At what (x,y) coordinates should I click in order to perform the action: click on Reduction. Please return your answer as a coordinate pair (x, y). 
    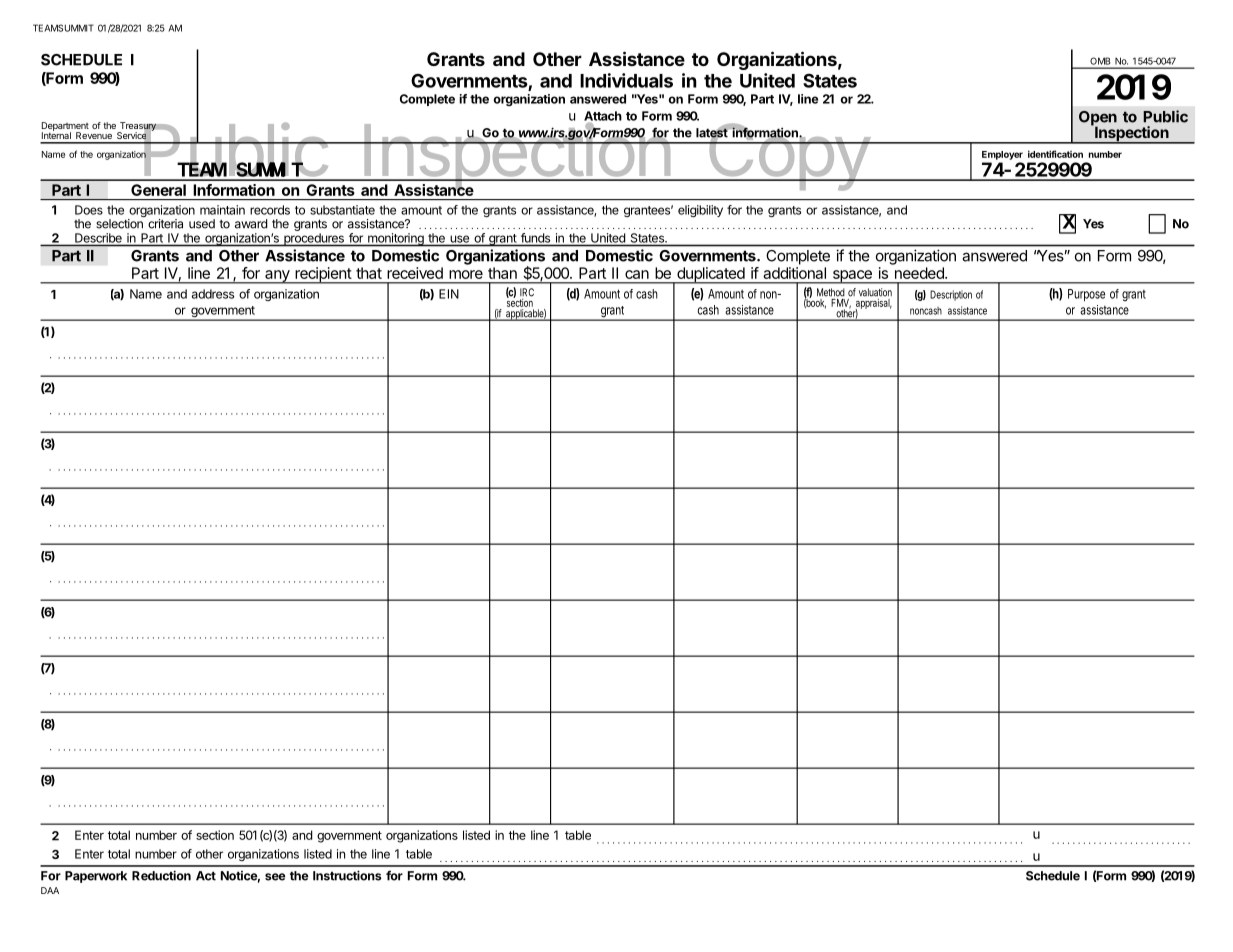
    Looking at the image, I should click on (161, 875).
